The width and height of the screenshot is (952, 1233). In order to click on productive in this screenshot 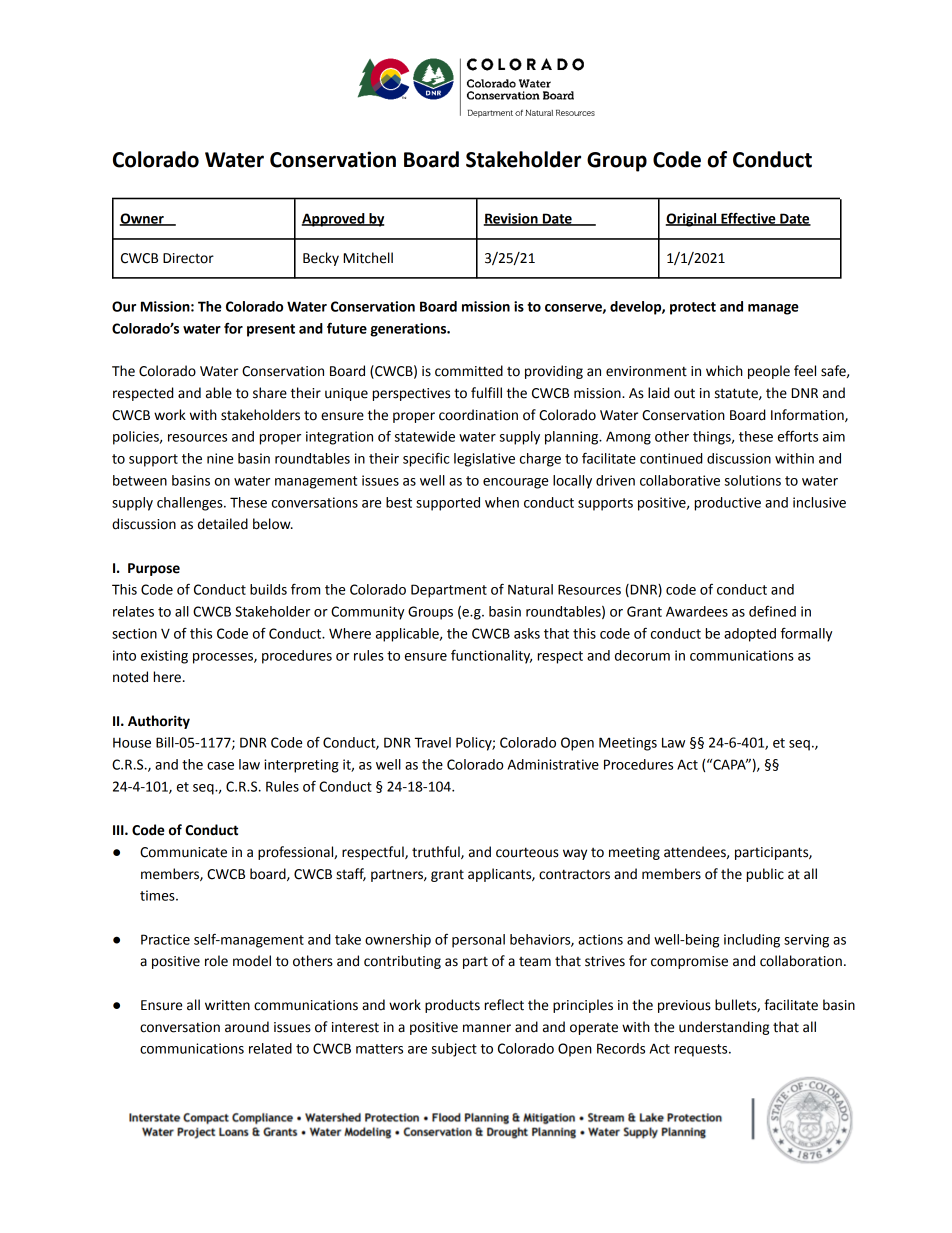, I will do `click(728, 504)`.
